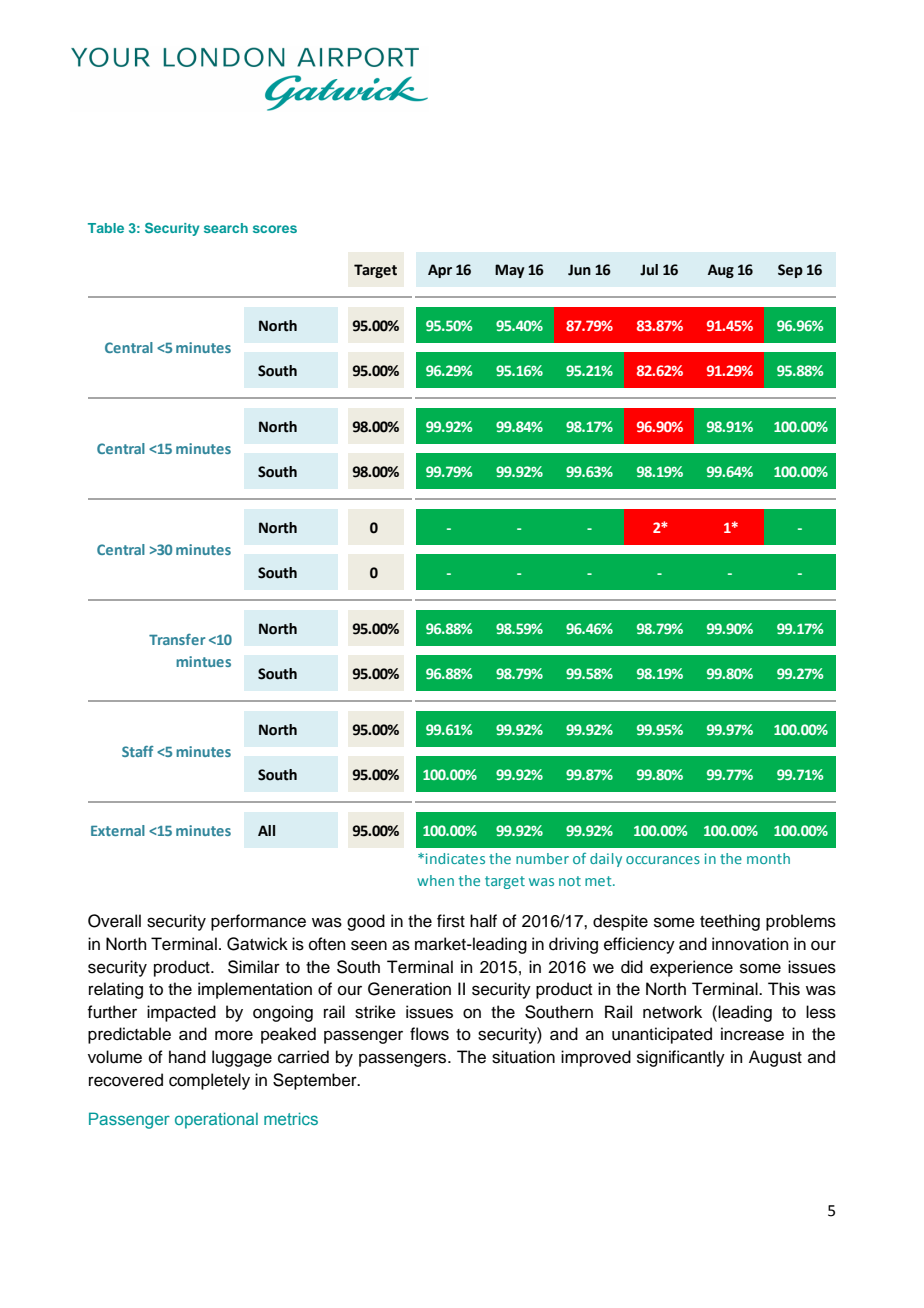 This screenshot has height=1308, width=924. I want to click on August, so click(775, 1058).
